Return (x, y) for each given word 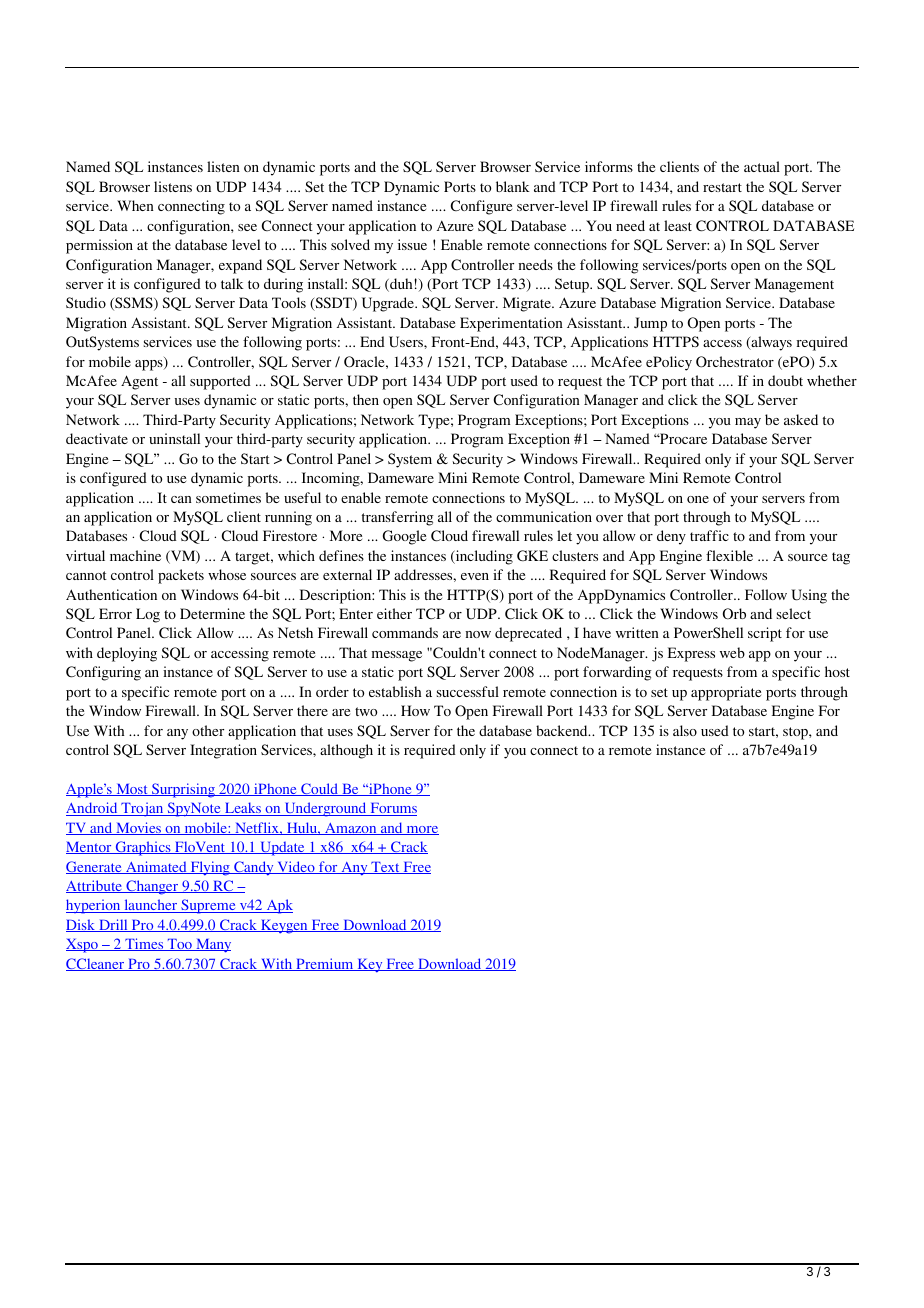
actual (762, 166)
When (135, 205)
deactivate (97, 438)
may (748, 423)
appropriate (726, 693)
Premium (325, 964)
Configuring (103, 673)
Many (212, 946)
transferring (398, 518)
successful (468, 691)
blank (513, 186)
